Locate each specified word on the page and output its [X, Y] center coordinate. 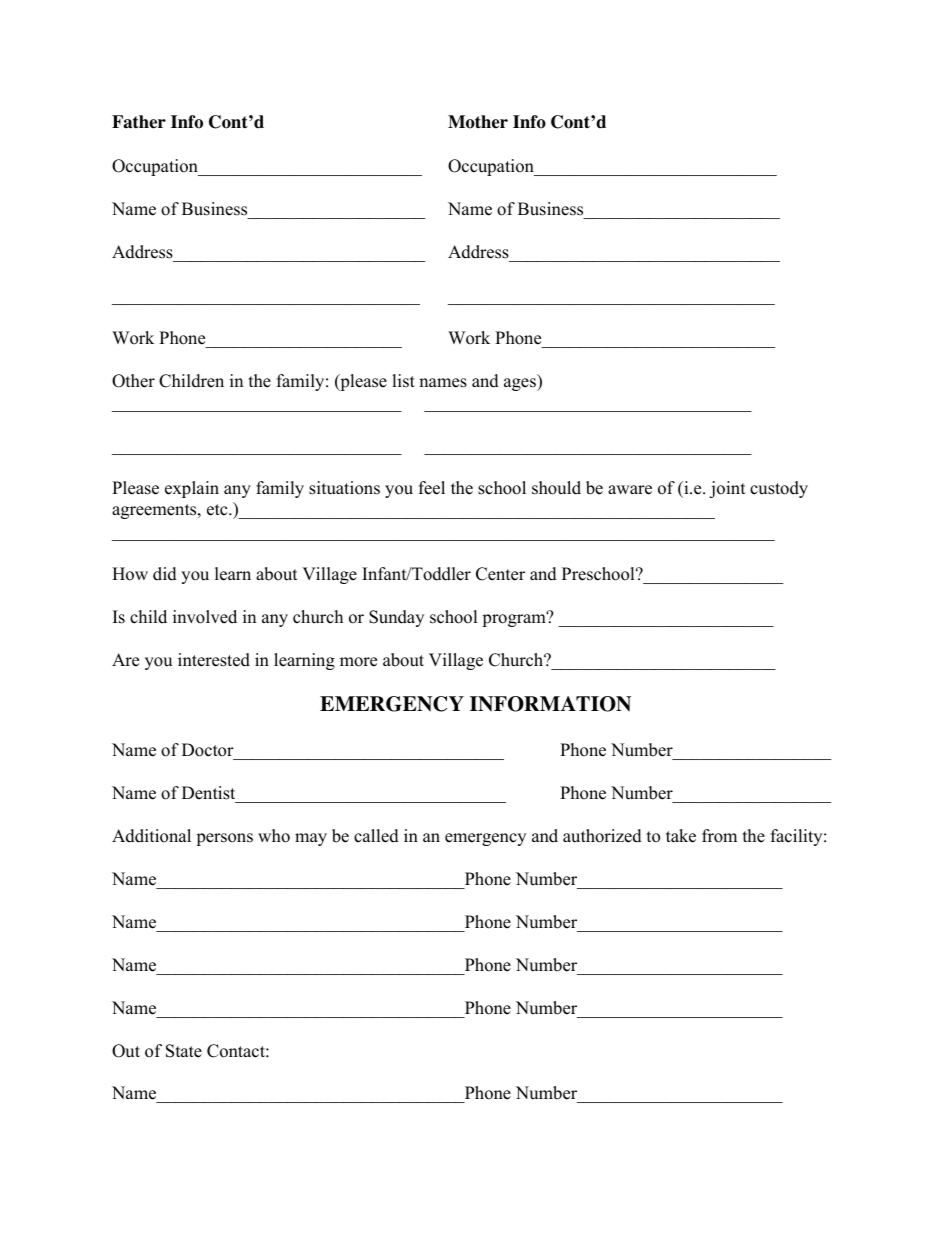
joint [727, 489]
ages [521, 384]
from [719, 836]
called [376, 836]
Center [500, 574]
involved [205, 617]
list [403, 381]
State [184, 1051]
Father [139, 122]
